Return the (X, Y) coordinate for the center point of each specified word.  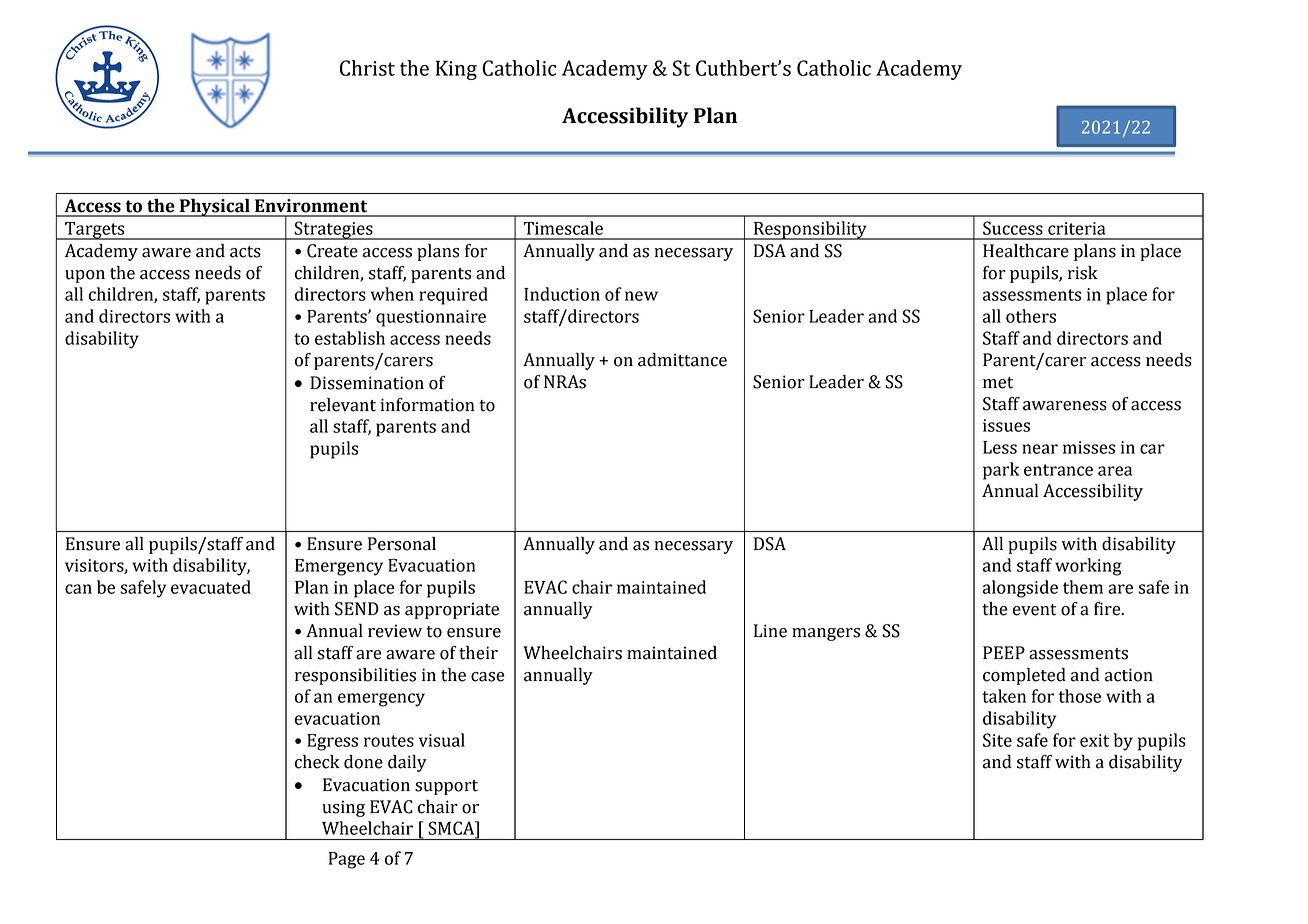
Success (1013, 228)
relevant (343, 404)
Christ (367, 68)
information (427, 405)
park (1001, 471)
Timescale (563, 228)
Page (347, 860)
